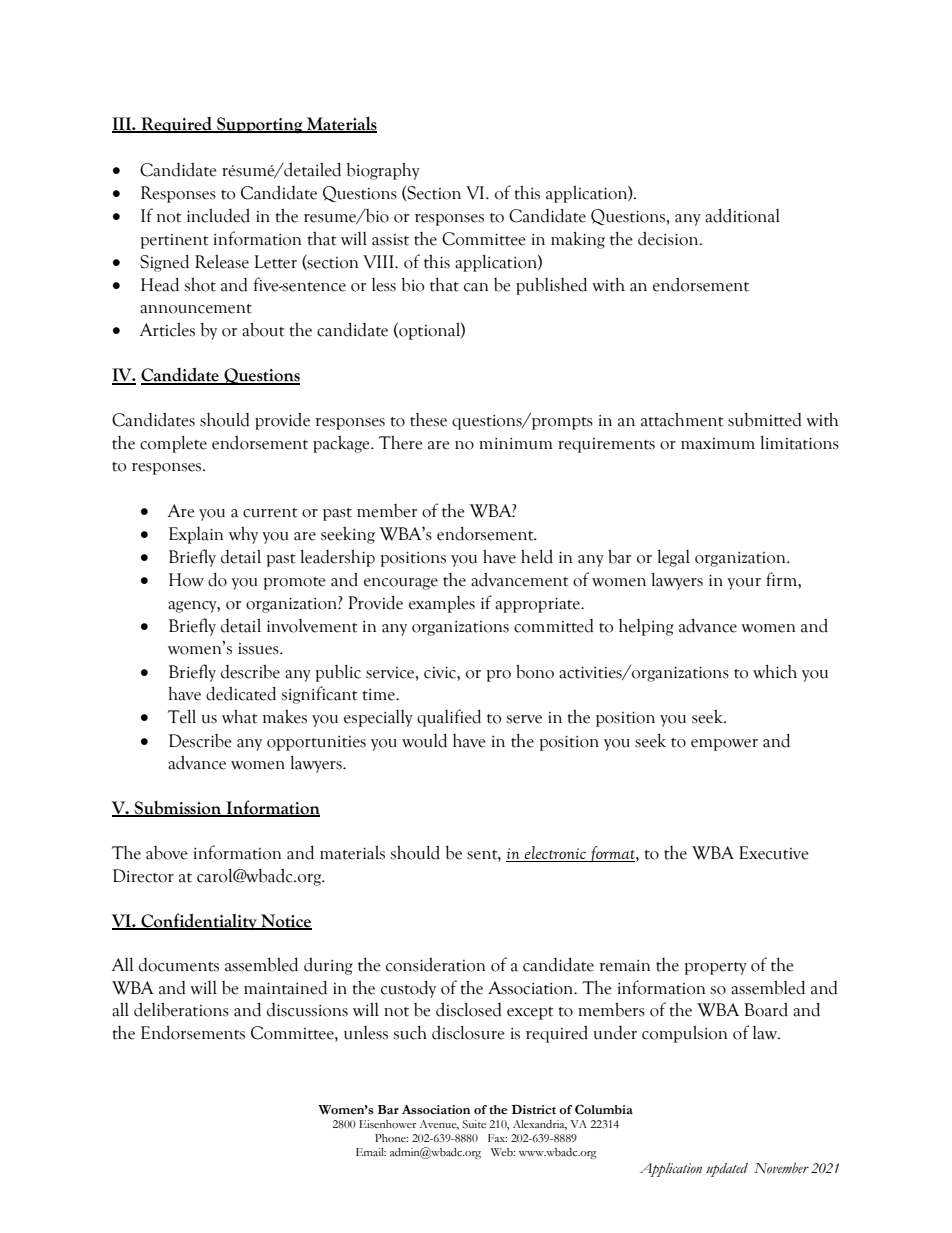 The image size is (952, 1233). What do you see at coordinates (243, 535) in the screenshot?
I see `why` at bounding box center [243, 535].
